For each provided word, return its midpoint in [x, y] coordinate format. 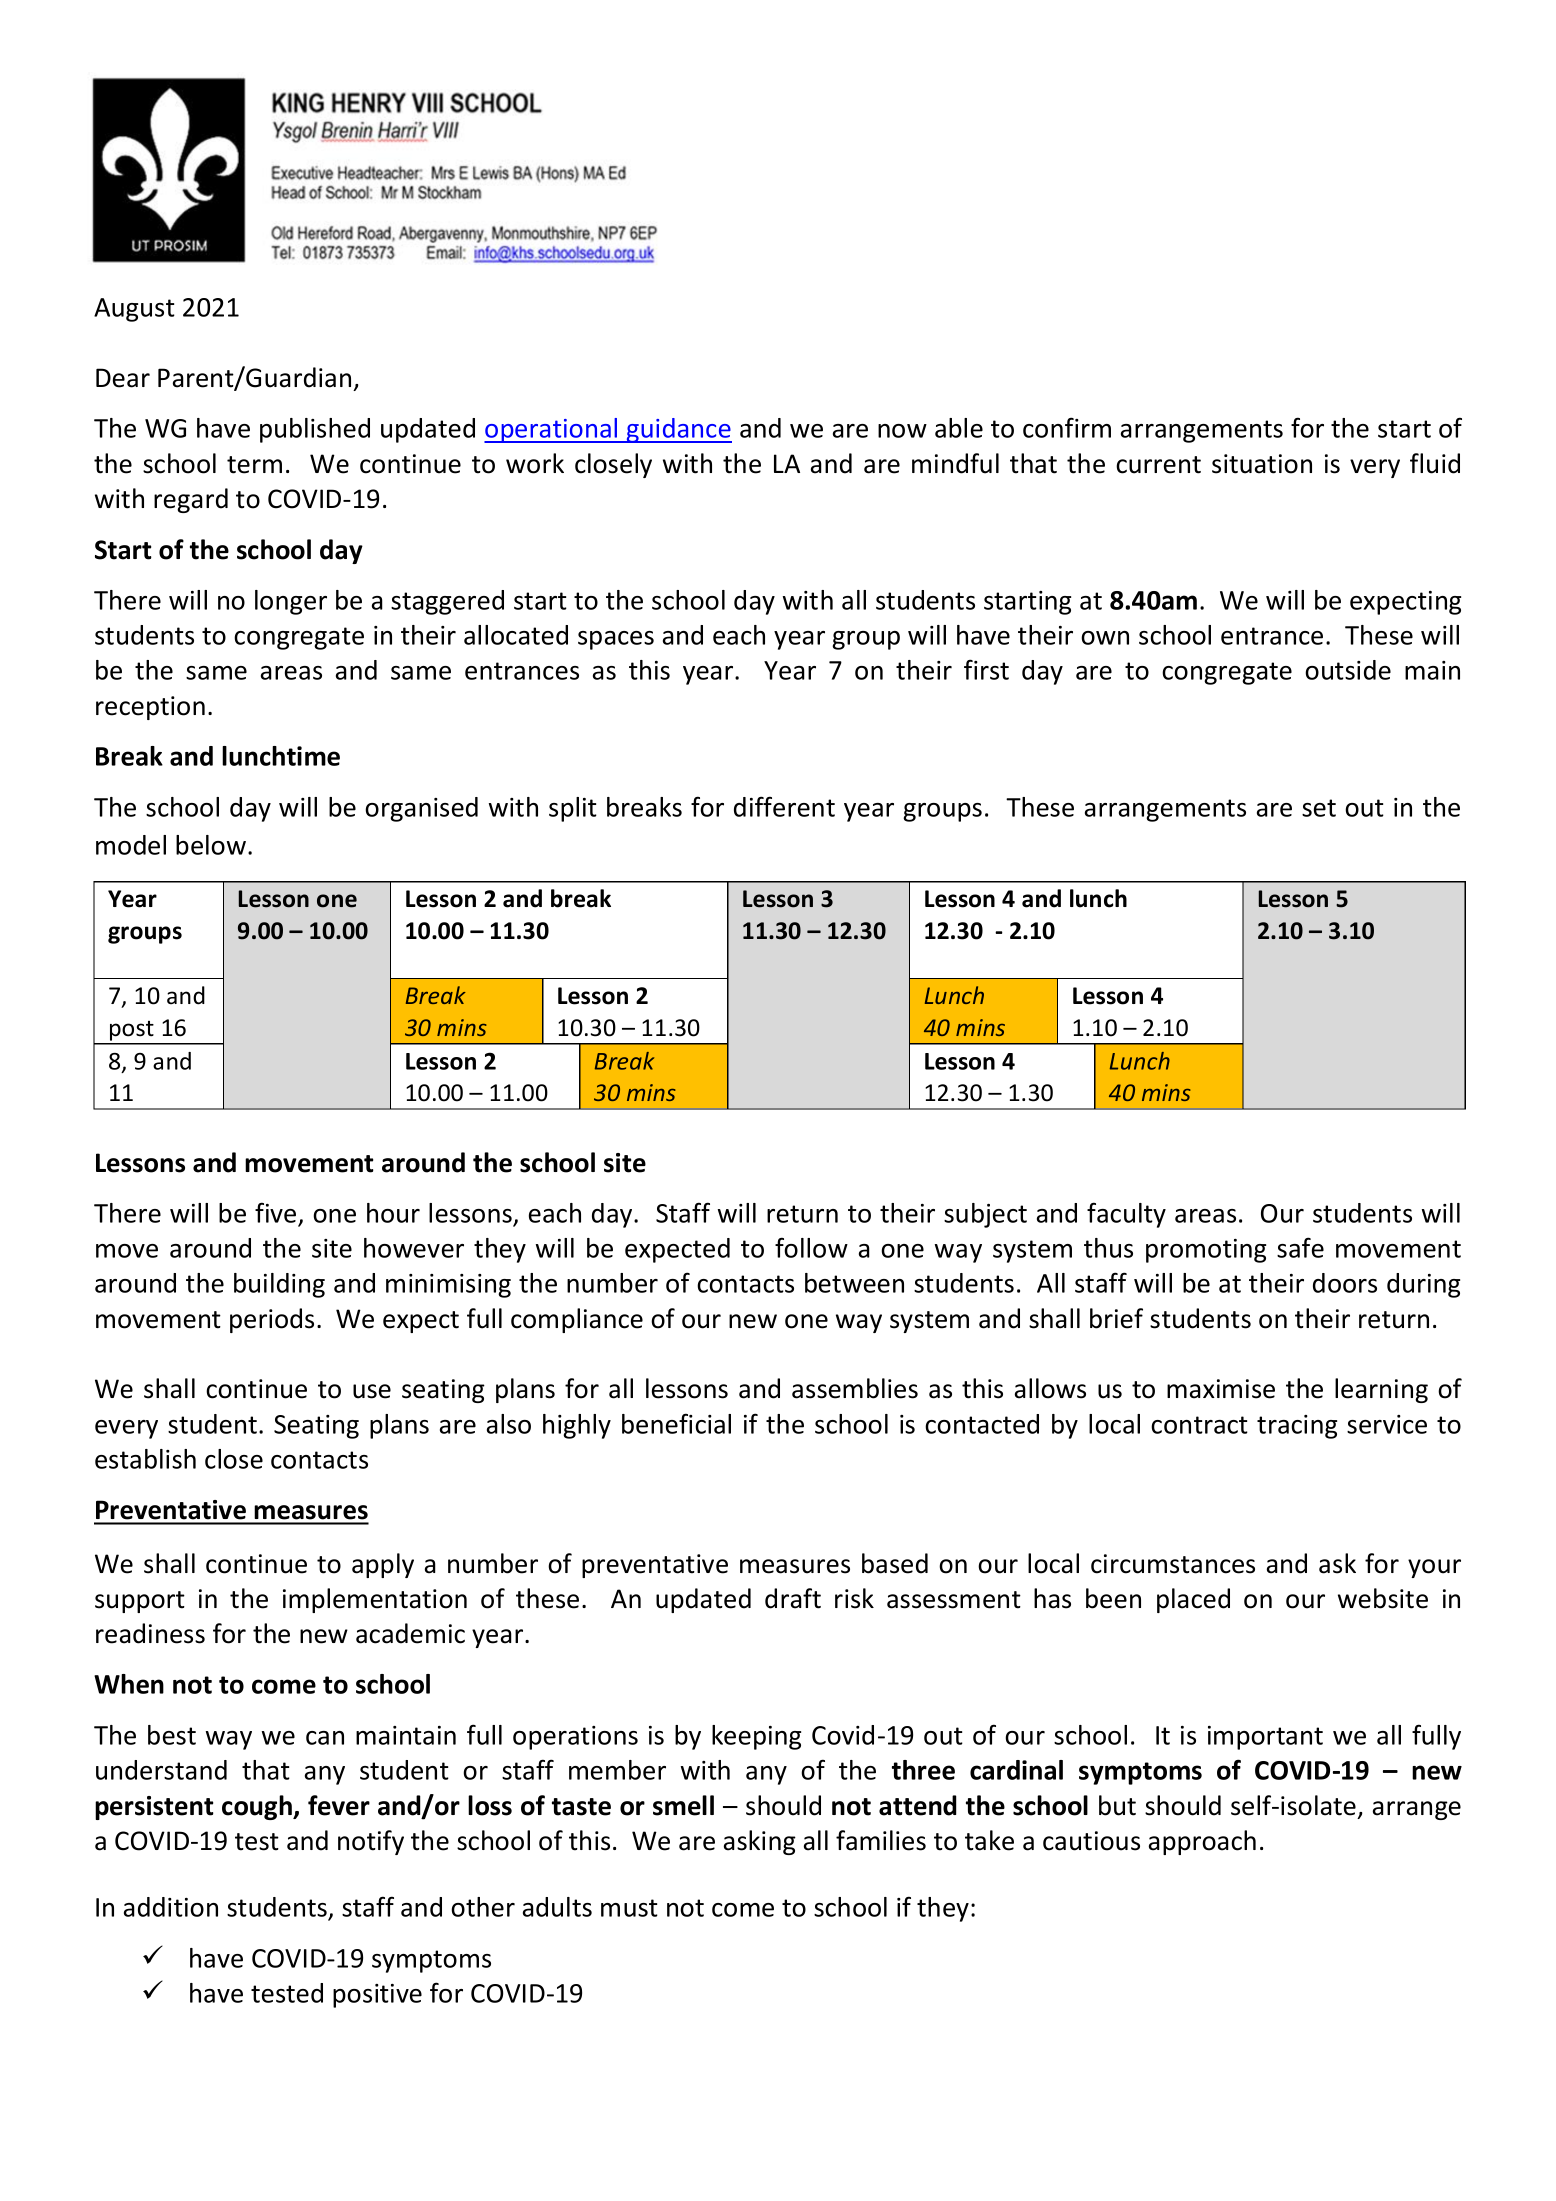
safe [1300, 1247]
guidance [678, 430]
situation [1262, 464]
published [315, 430]
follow [811, 1247]
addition [171, 1907]
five [275, 1212]
